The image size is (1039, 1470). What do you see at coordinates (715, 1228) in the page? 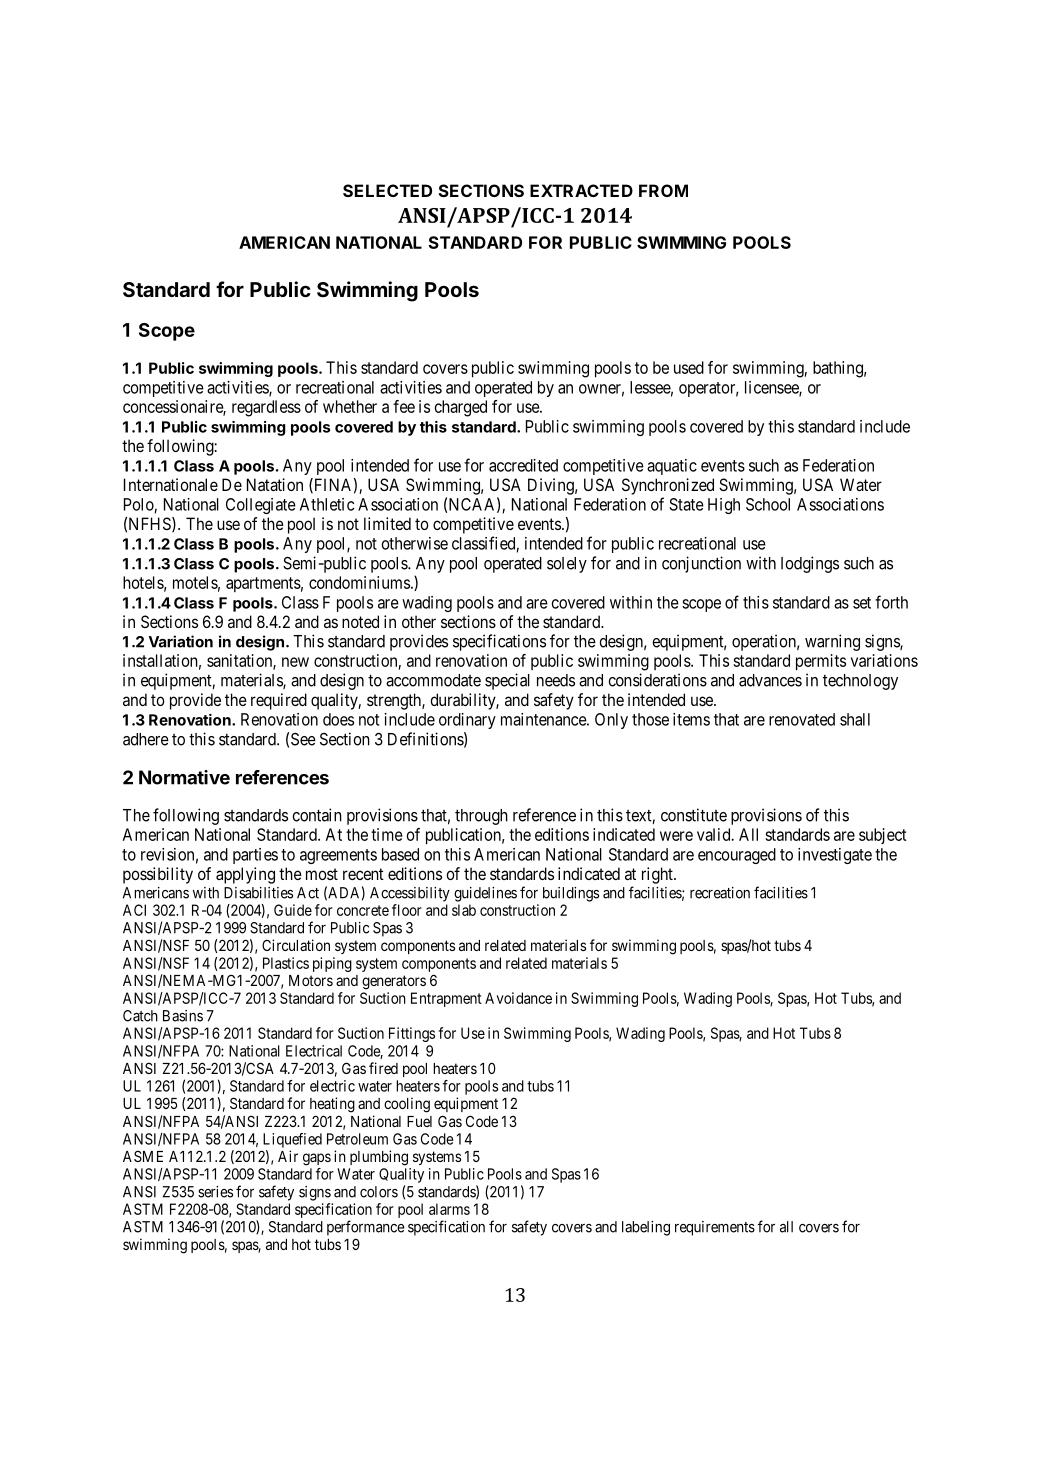
I see `requirements` at bounding box center [715, 1228].
